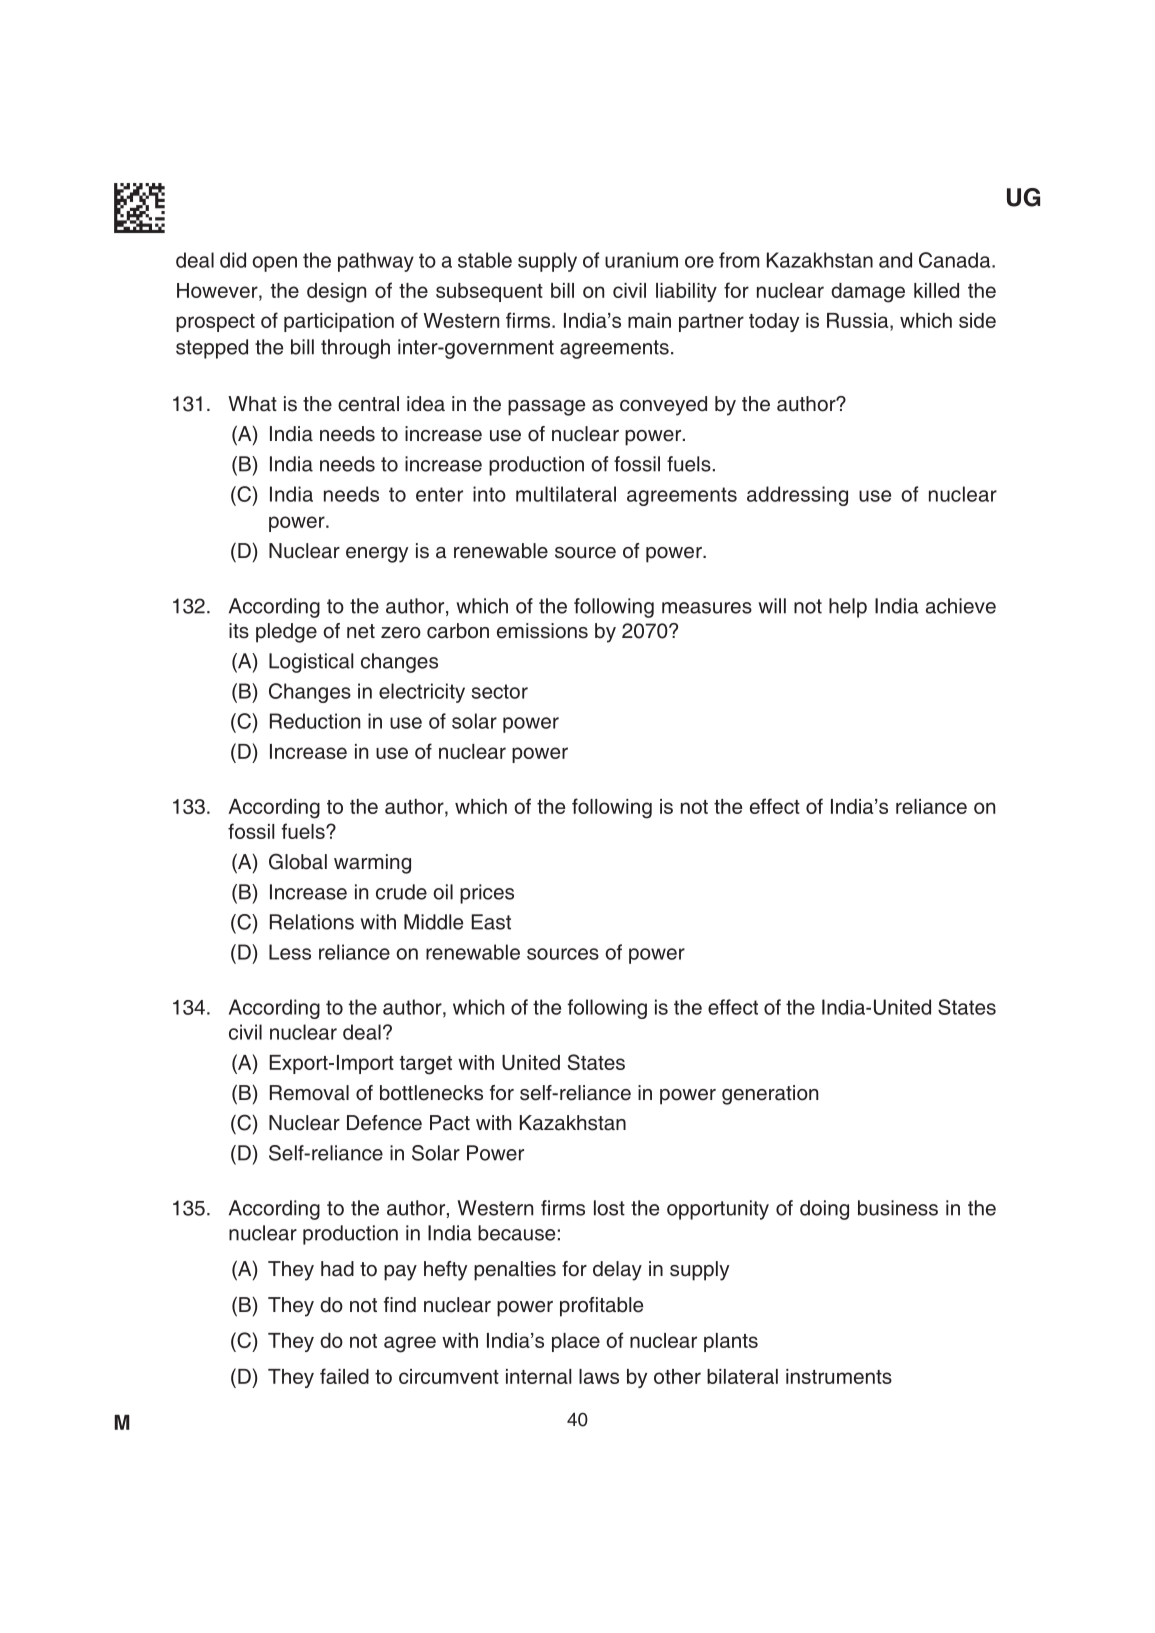 The image size is (1155, 1633). I want to click on global, so click(298, 861).
